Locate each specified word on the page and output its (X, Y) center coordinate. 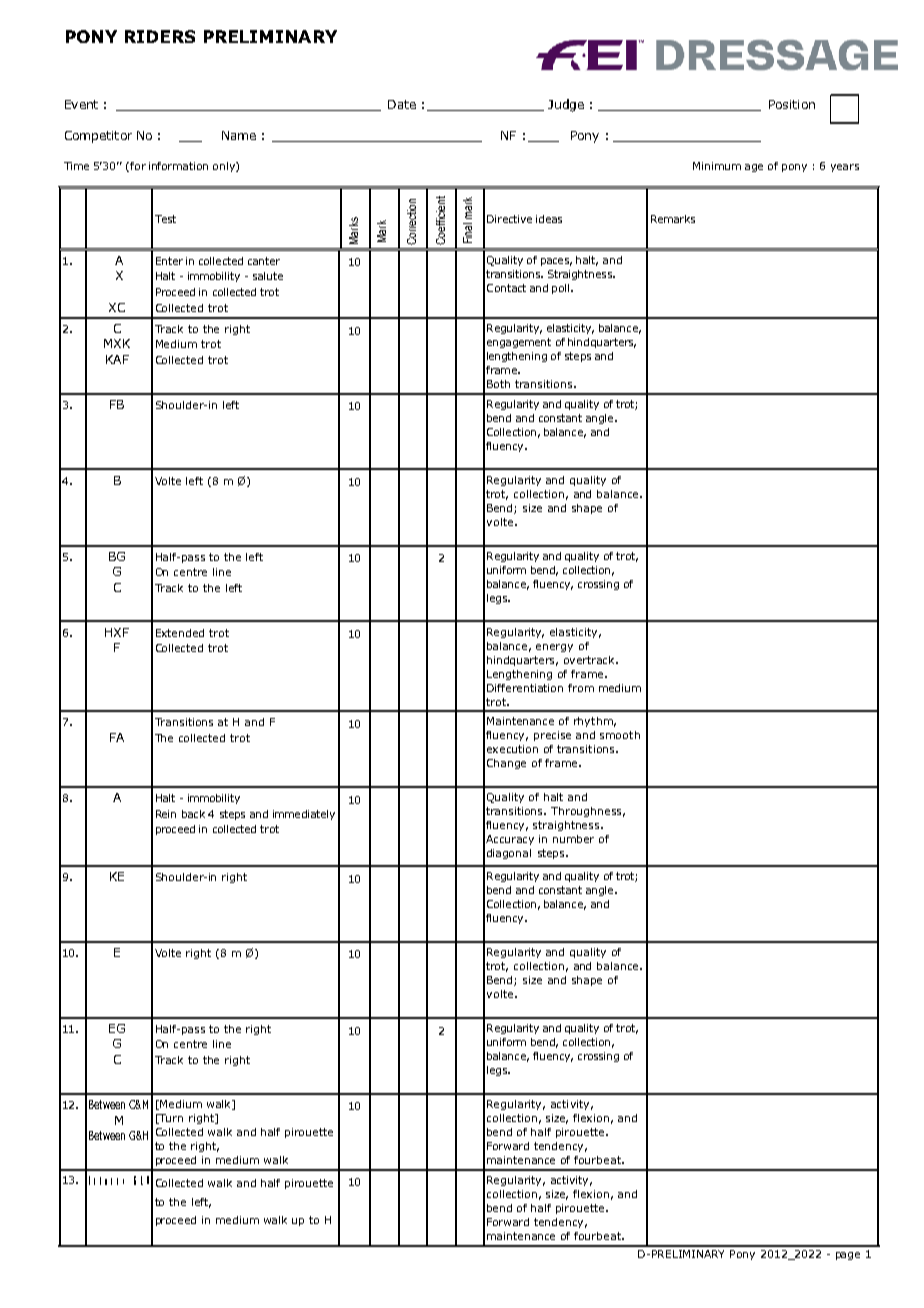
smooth (620, 735)
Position (792, 104)
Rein (166, 814)
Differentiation (525, 688)
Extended (180, 633)
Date (402, 104)
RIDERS (160, 36)
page (848, 1256)
